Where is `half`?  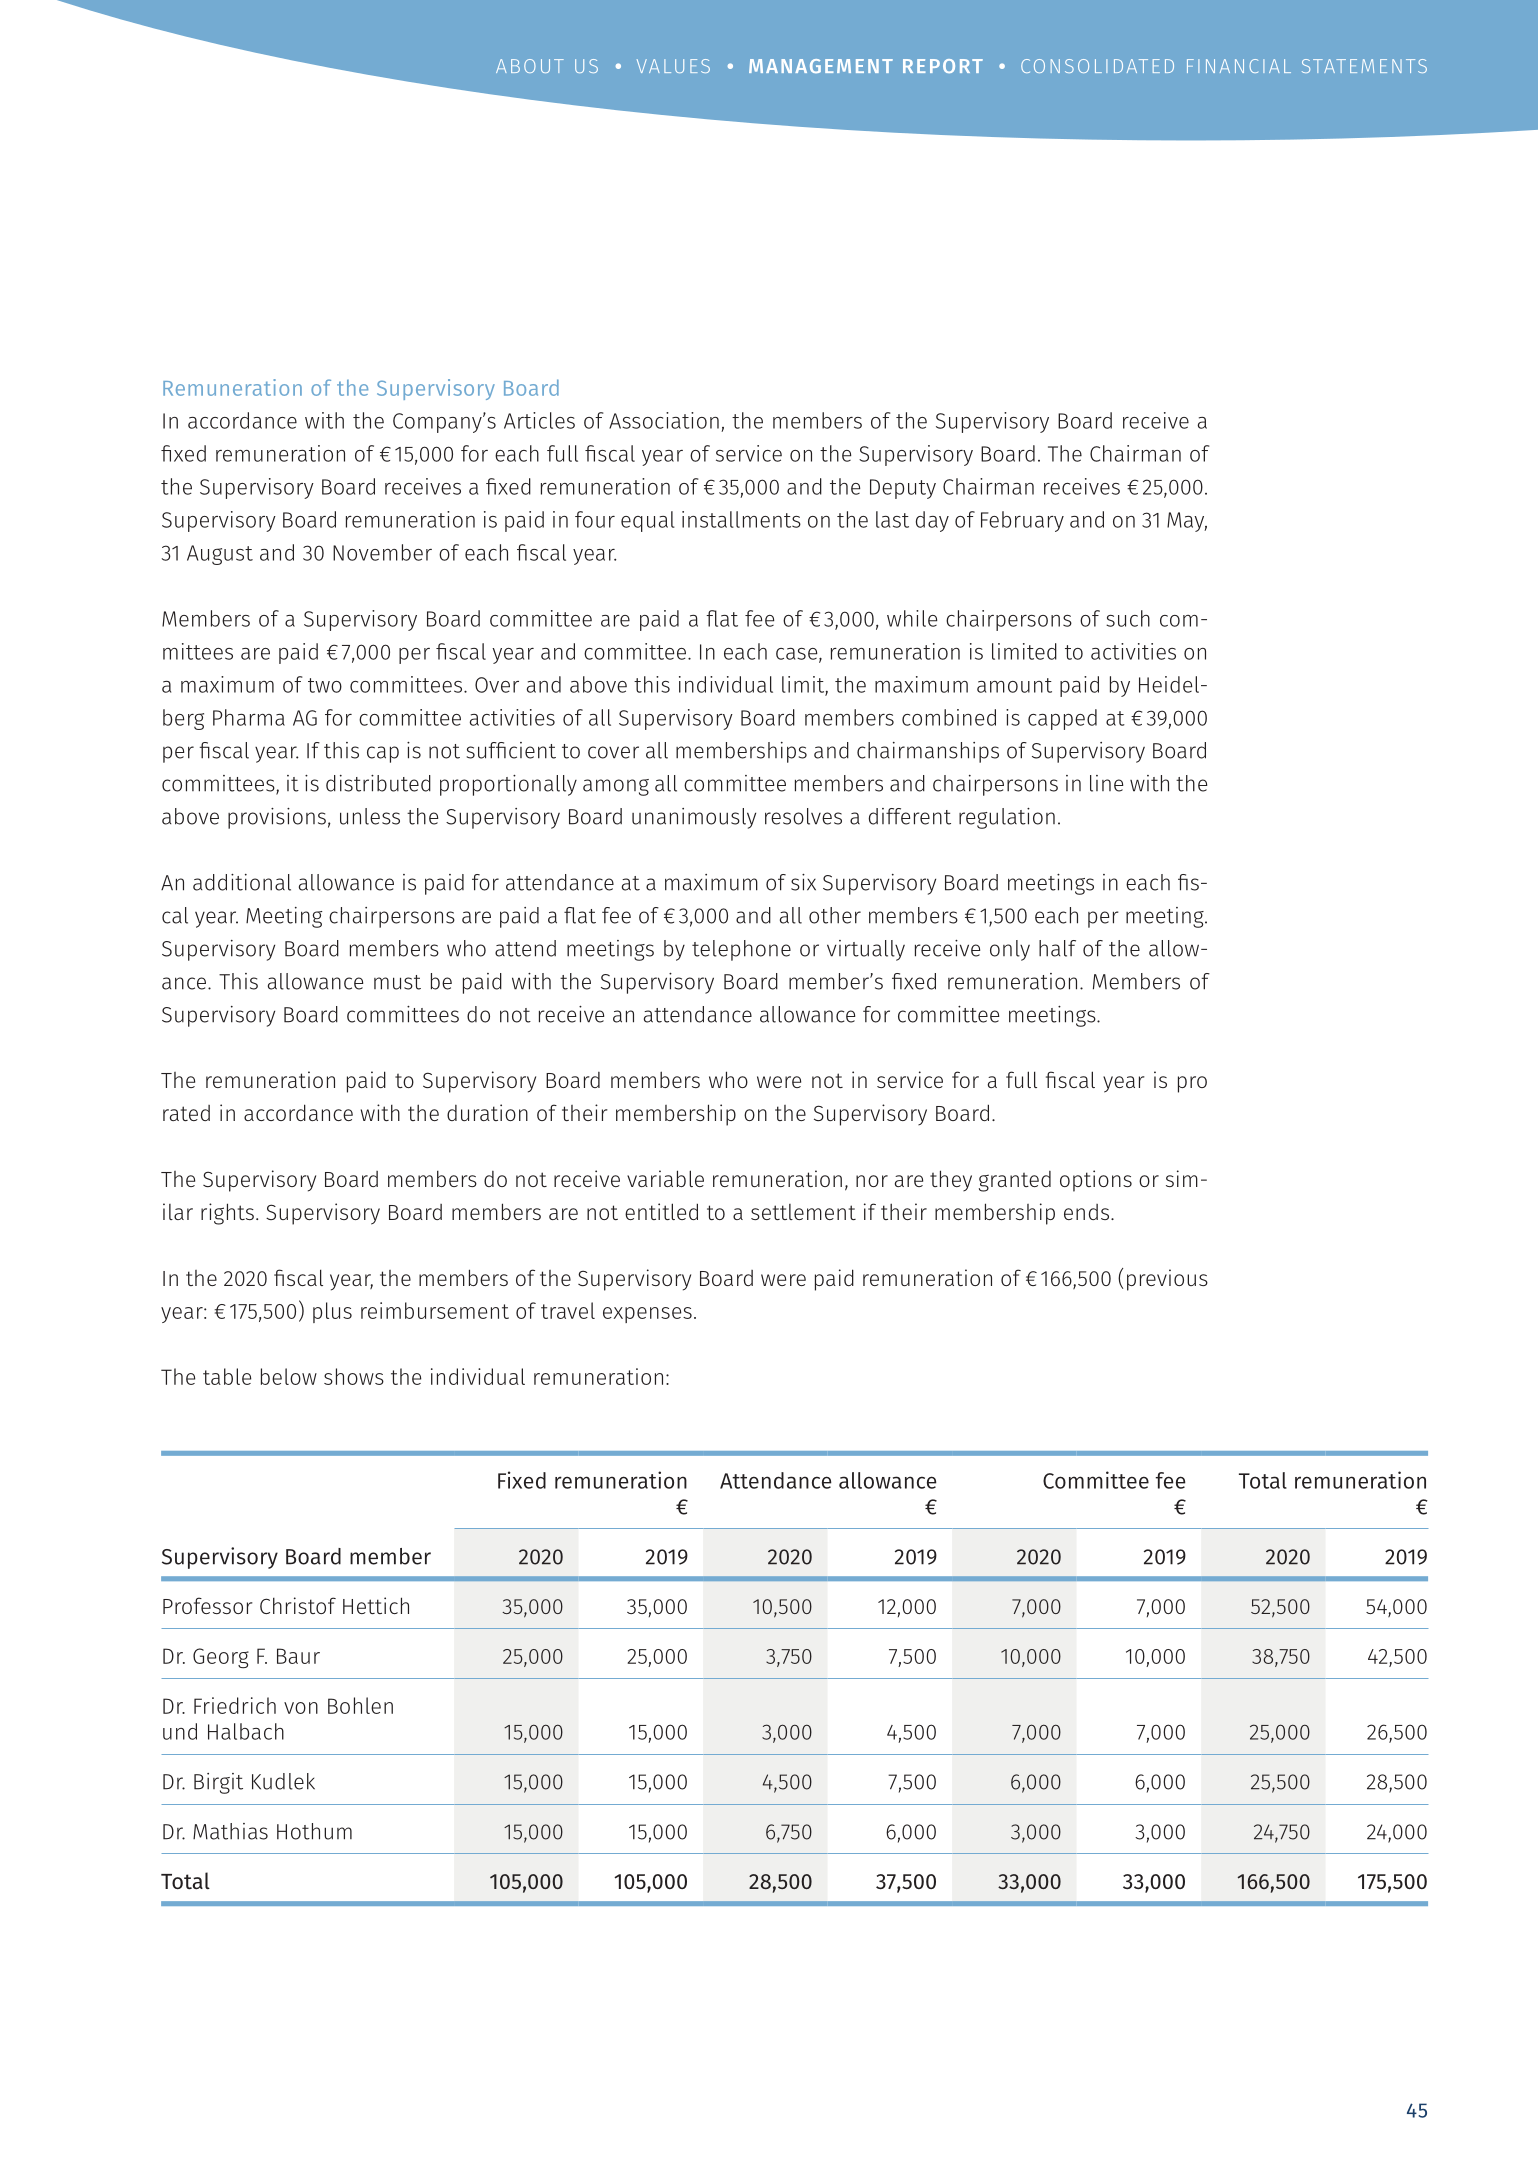
half is located at coordinates (1057, 948).
